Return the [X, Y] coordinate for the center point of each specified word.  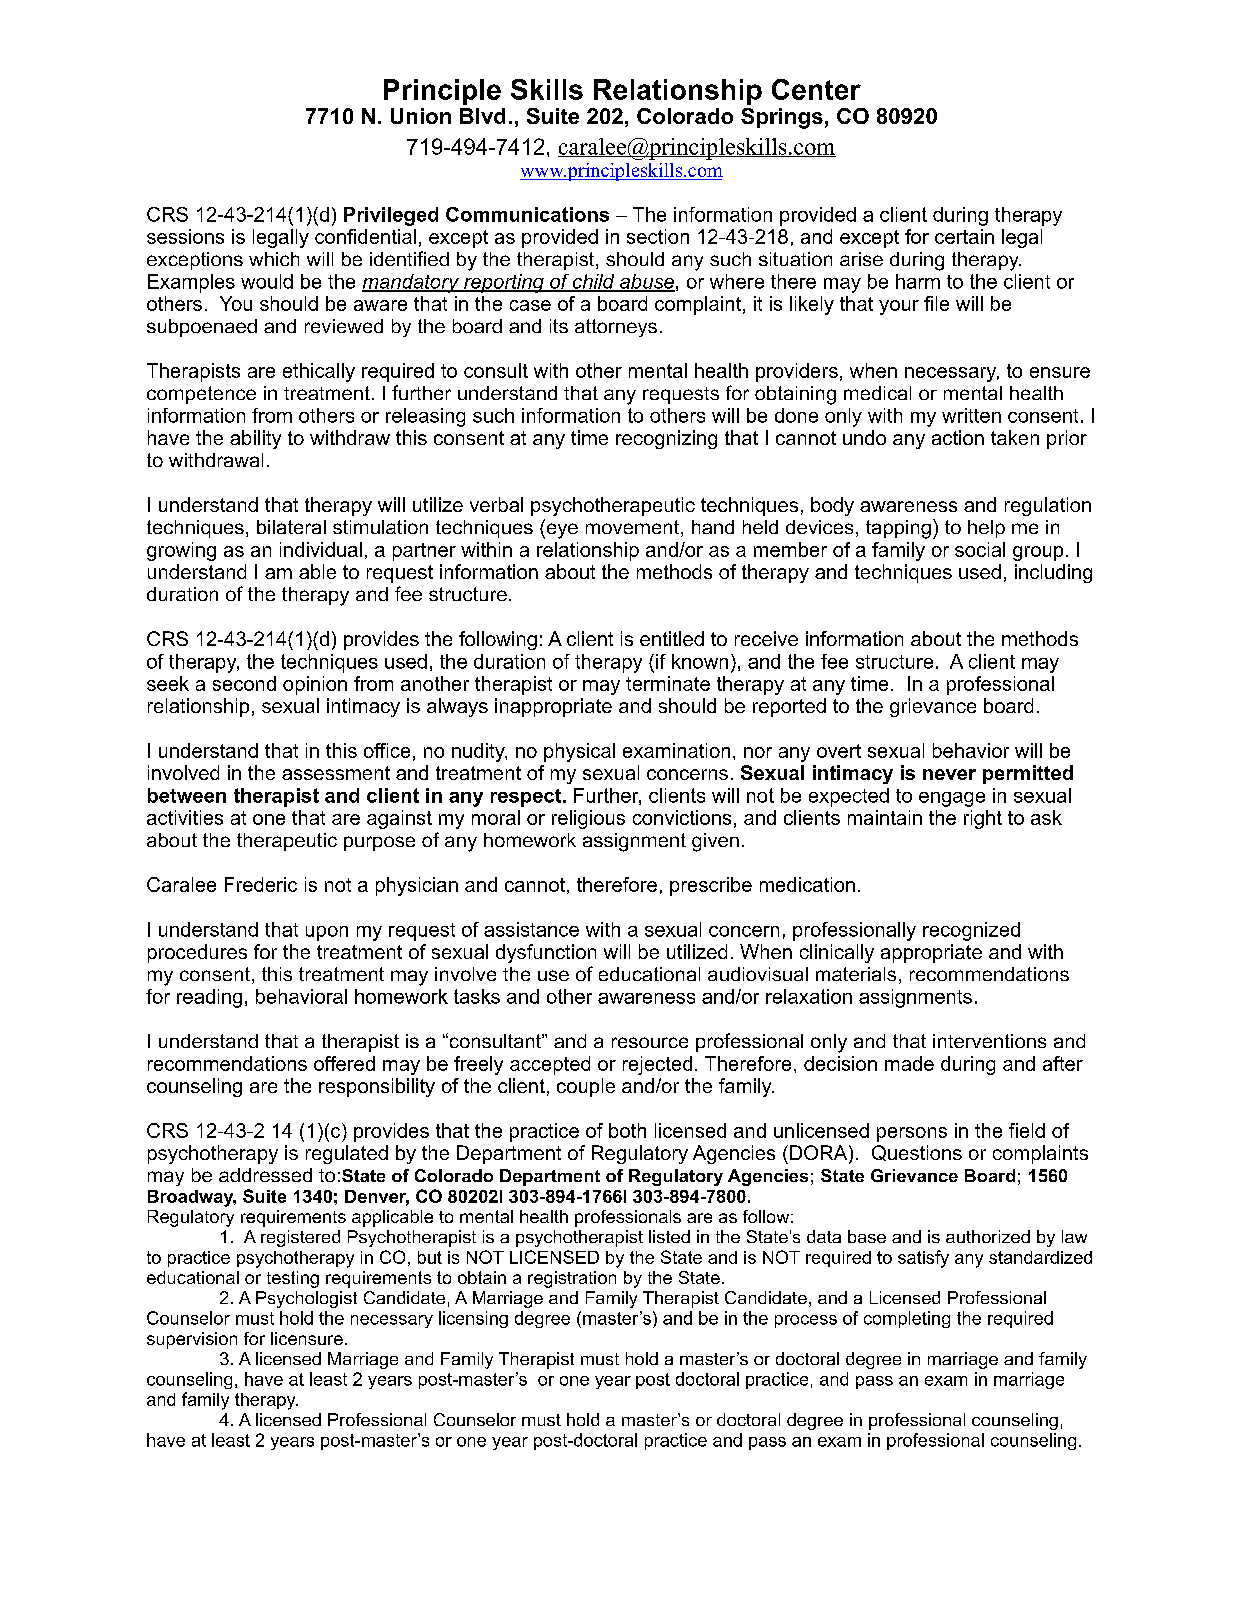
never [949, 774]
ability [255, 439]
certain [964, 236]
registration [572, 1279]
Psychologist [306, 1299]
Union [421, 116]
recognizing [666, 439]
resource [650, 1042]
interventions [989, 1041]
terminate [668, 683]
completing [907, 1319]
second [244, 683]
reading [209, 998]
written [971, 415]
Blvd [482, 116]
